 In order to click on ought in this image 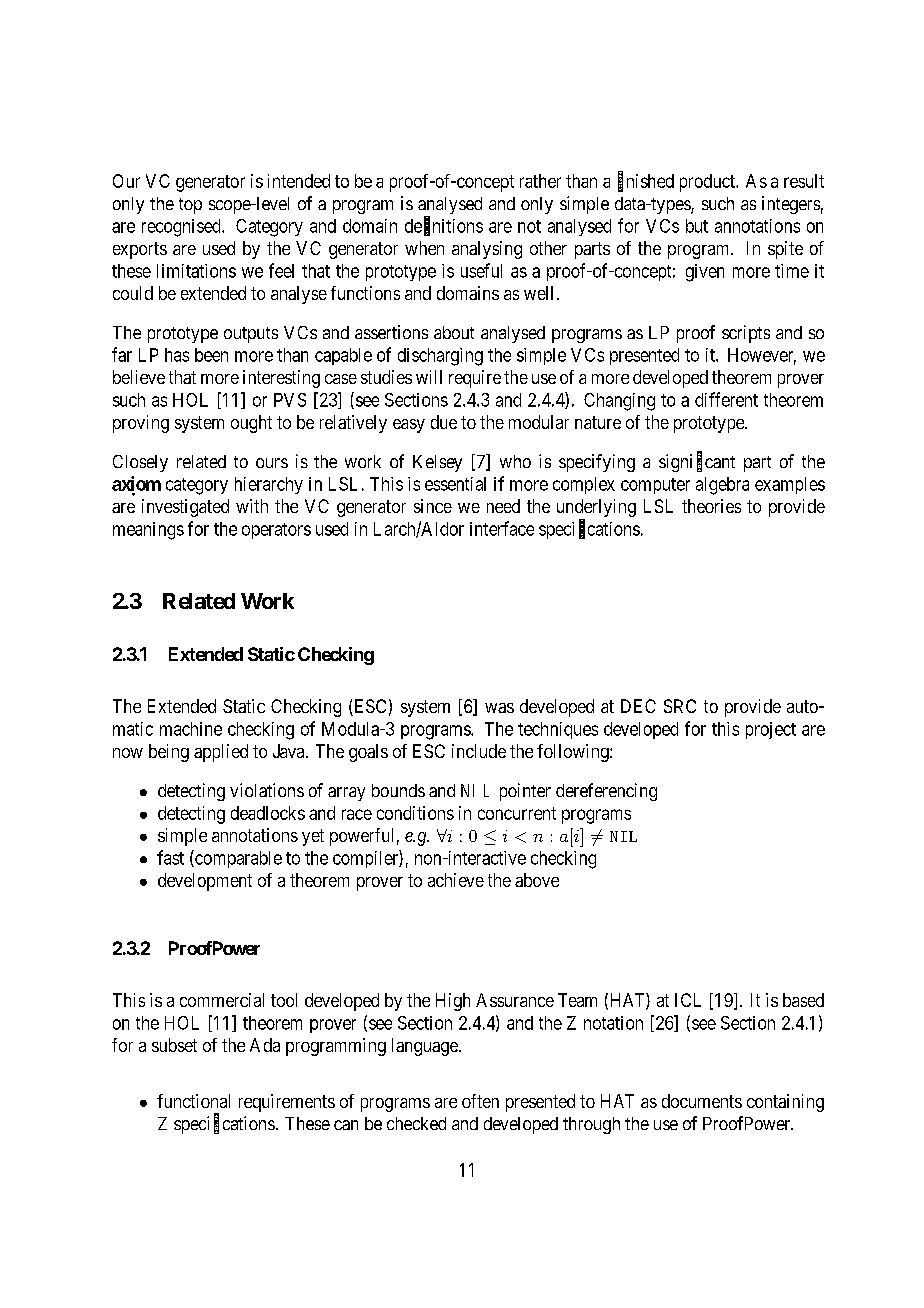, I will do `click(251, 424)`.
